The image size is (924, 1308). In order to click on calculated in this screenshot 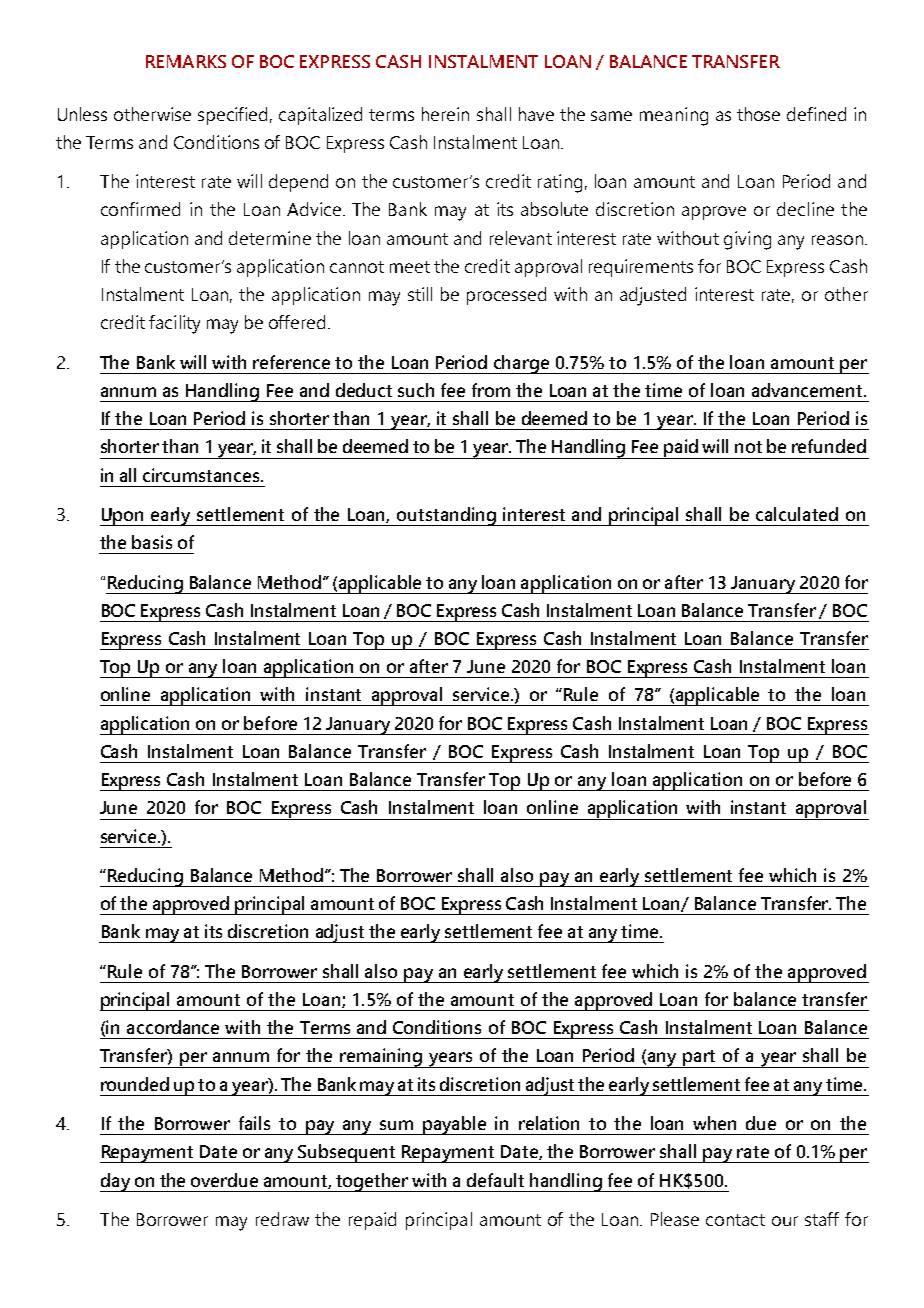, I will do `click(797, 514)`.
